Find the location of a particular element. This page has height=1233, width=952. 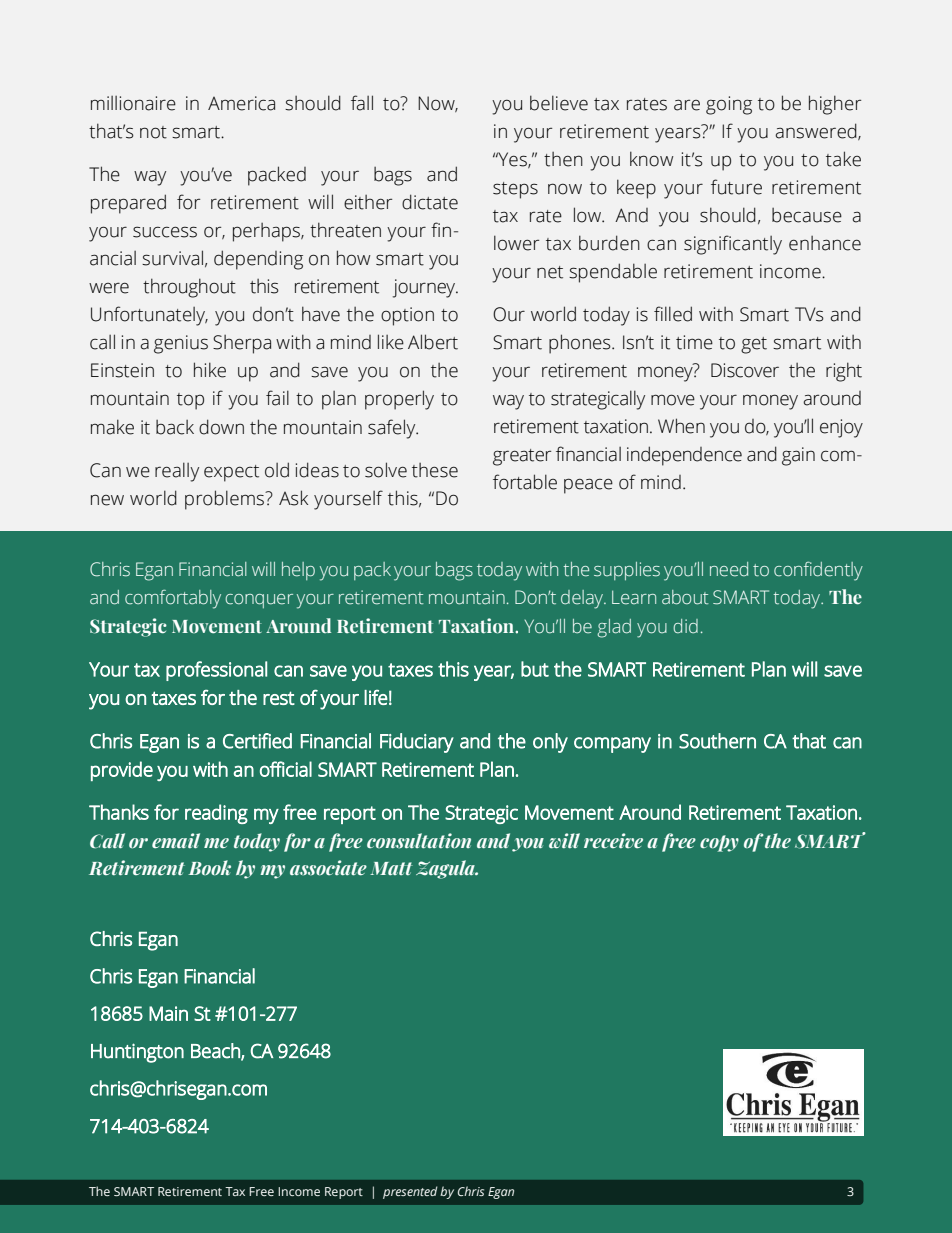

need is located at coordinates (729, 569).
